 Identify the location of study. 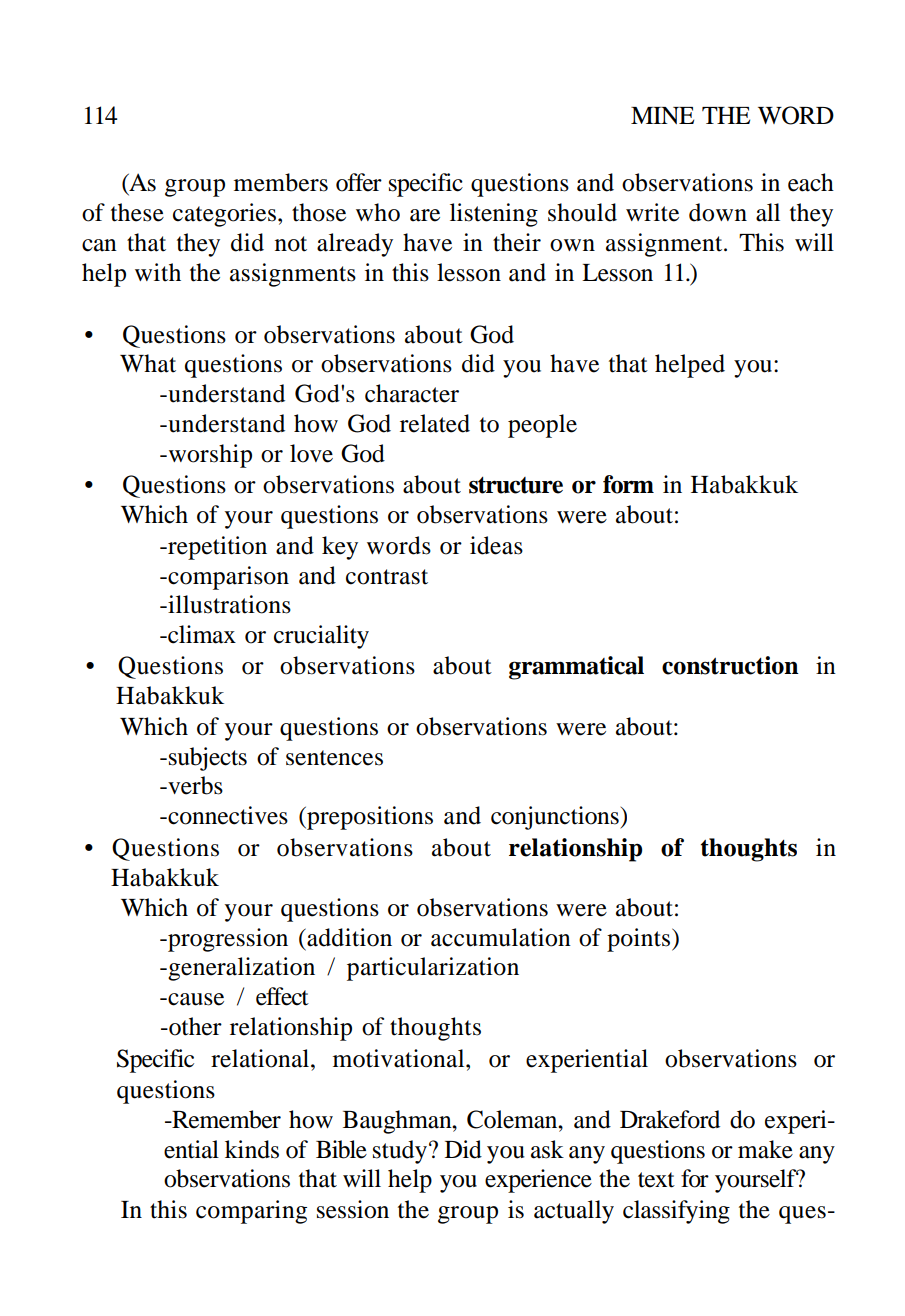
(400, 1152).
